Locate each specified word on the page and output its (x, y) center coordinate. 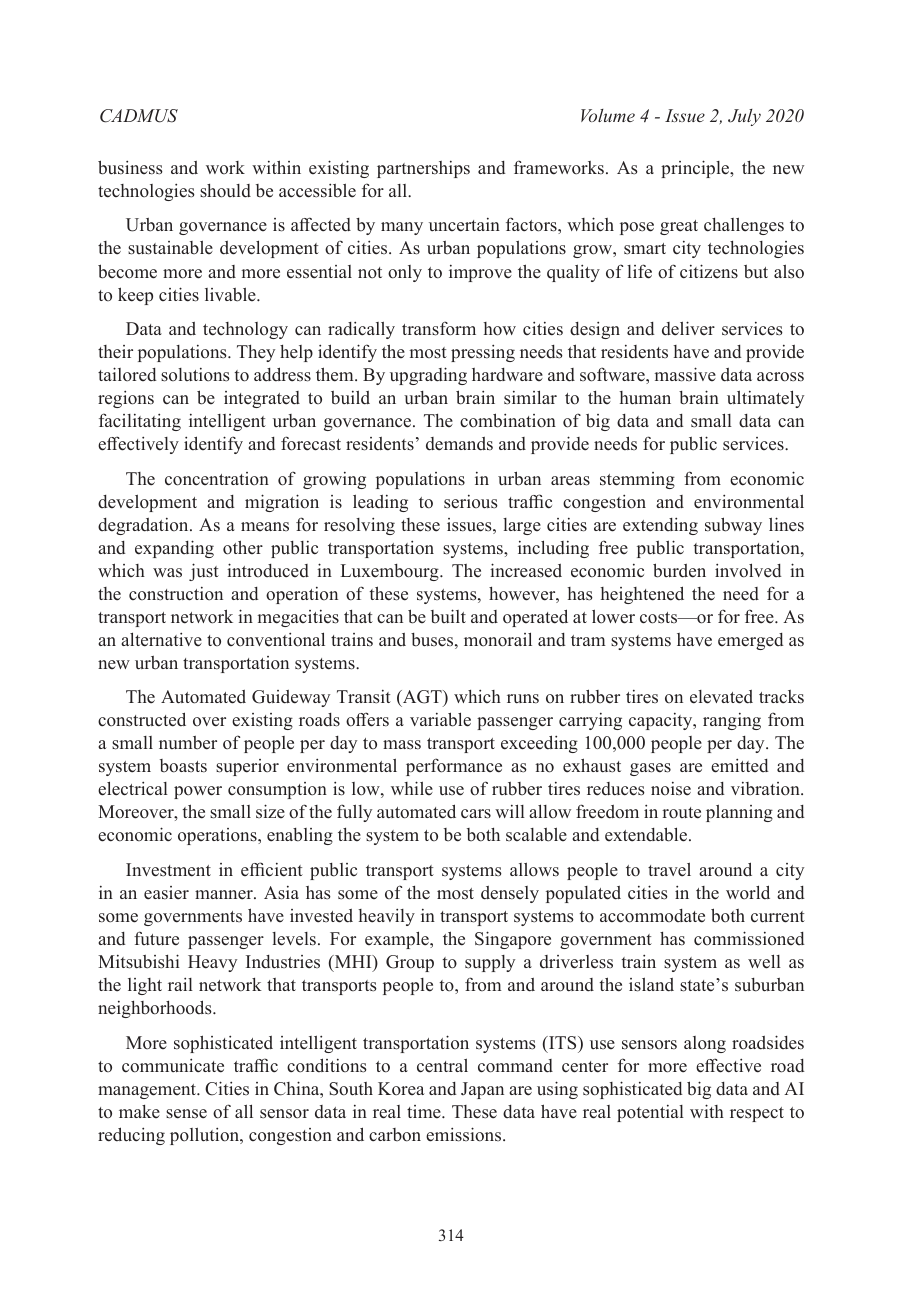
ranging (732, 721)
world (748, 892)
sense (186, 1114)
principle (696, 169)
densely (510, 894)
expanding (174, 549)
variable (440, 719)
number (188, 743)
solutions (195, 375)
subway (733, 526)
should (225, 191)
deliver (688, 328)
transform (439, 328)
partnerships (423, 169)
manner (225, 895)
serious (471, 502)
